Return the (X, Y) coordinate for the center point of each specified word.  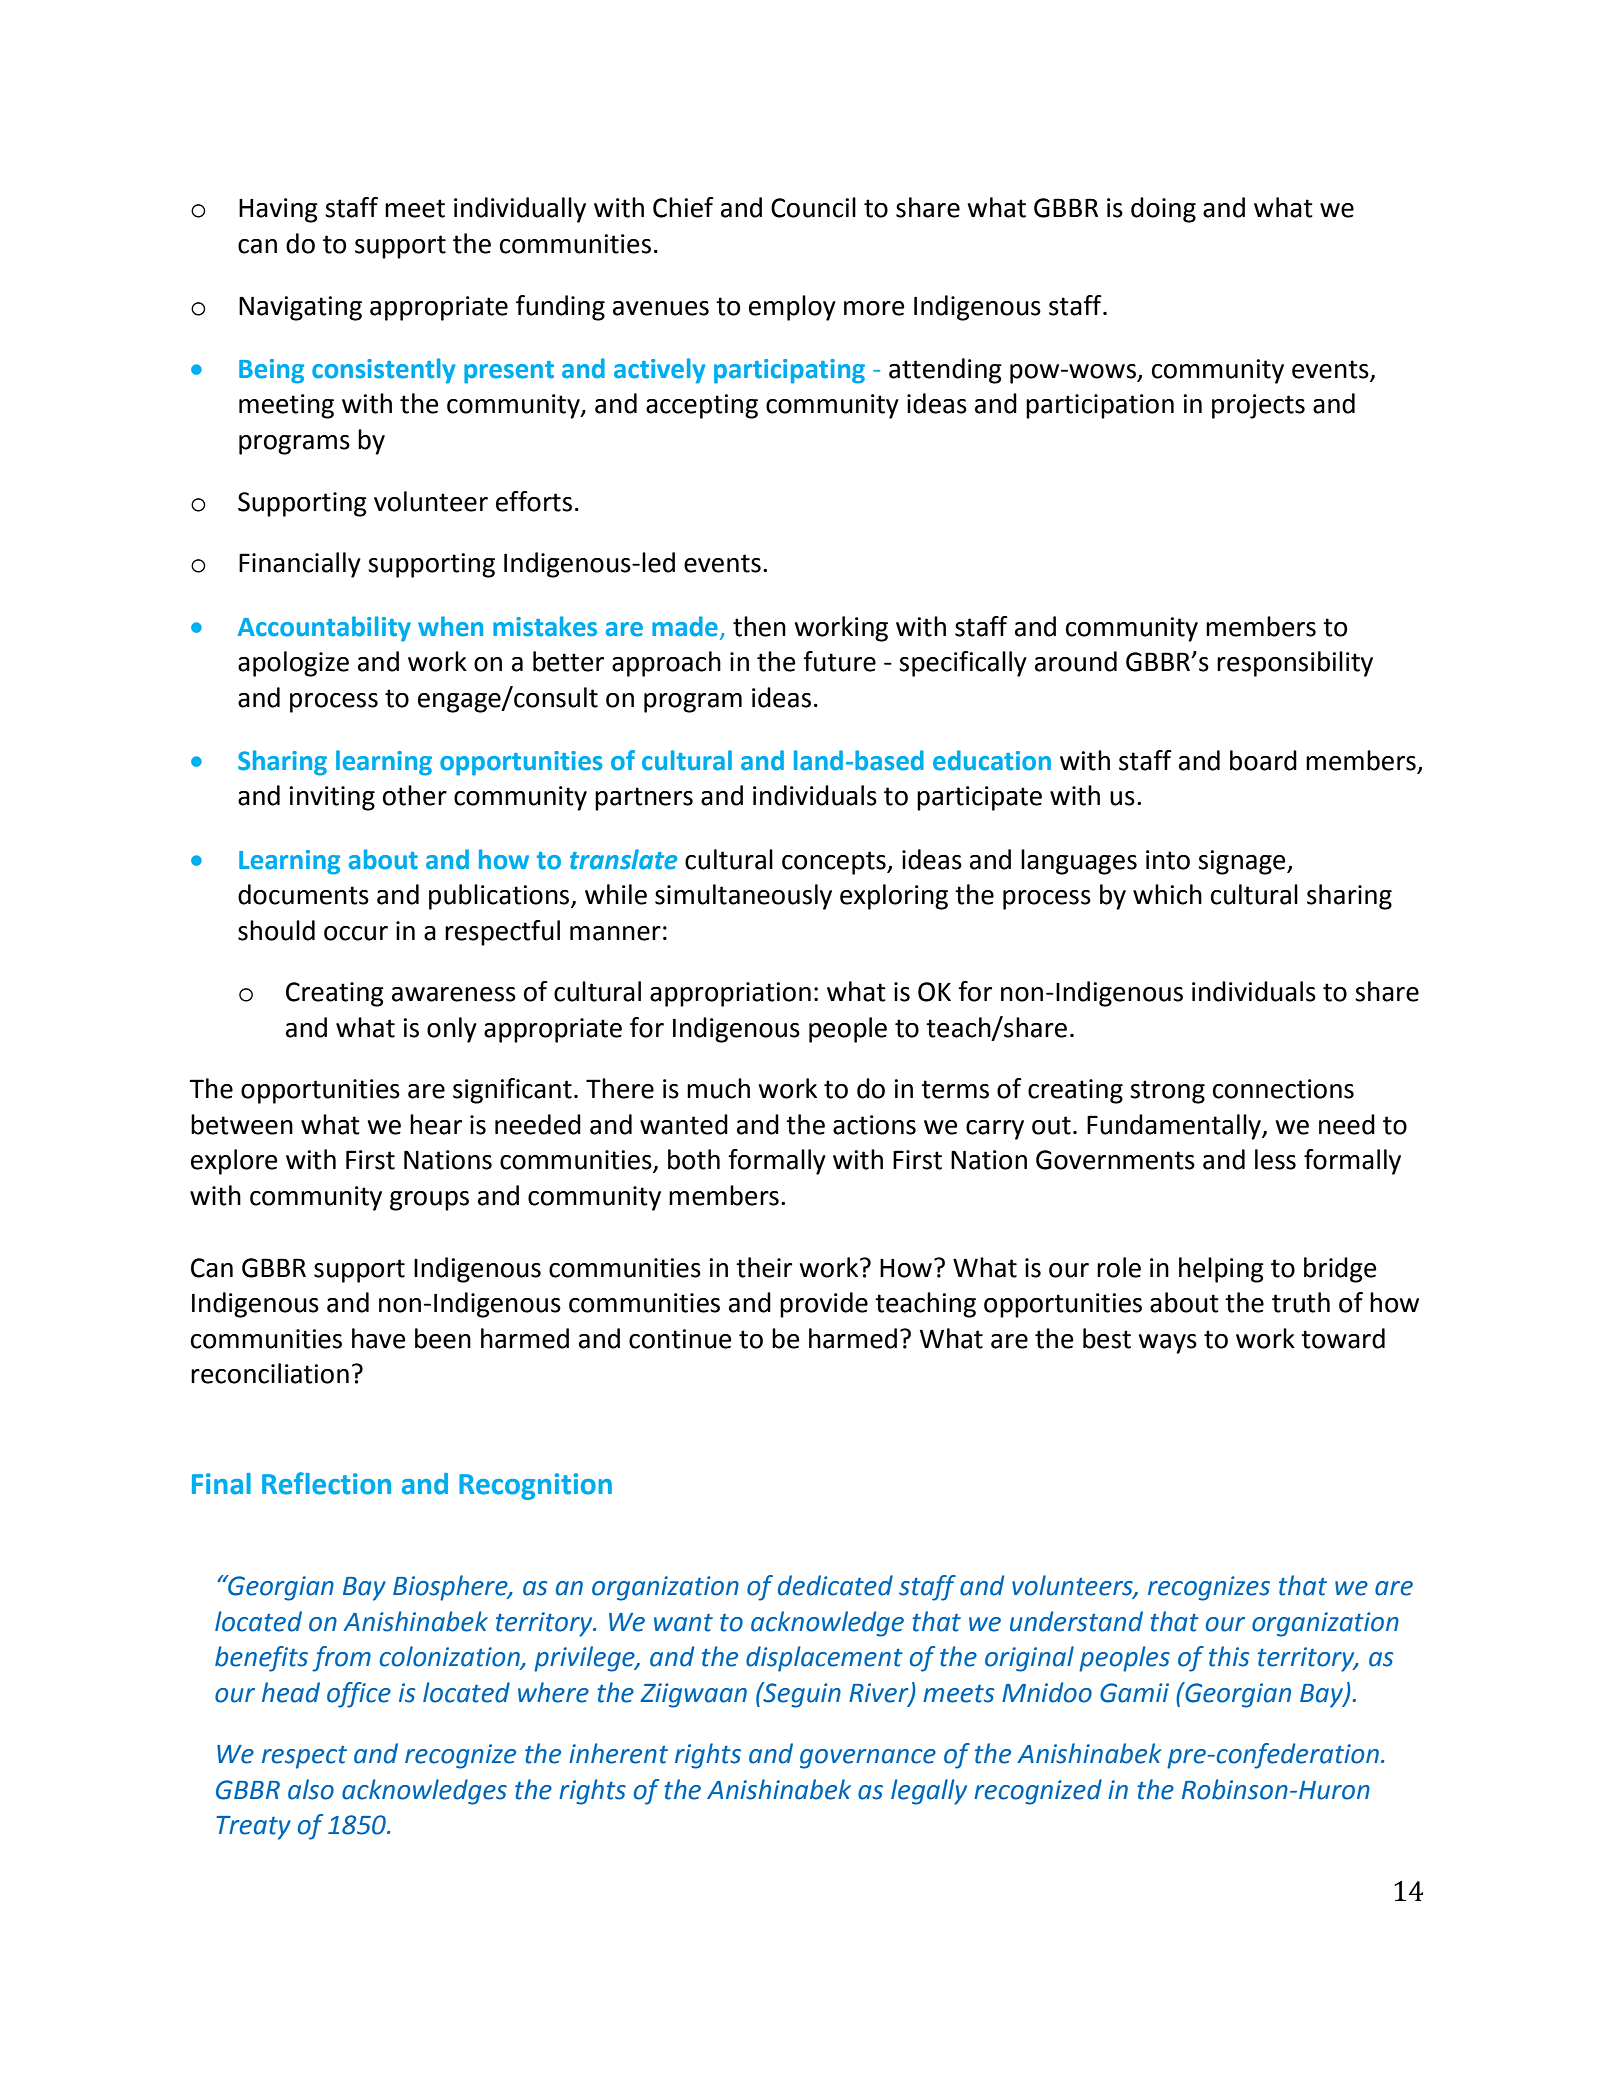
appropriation (730, 994)
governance (868, 1759)
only (452, 1030)
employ (792, 308)
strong (1167, 1092)
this (1229, 1656)
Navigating (300, 308)
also (311, 1789)
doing (1163, 210)
